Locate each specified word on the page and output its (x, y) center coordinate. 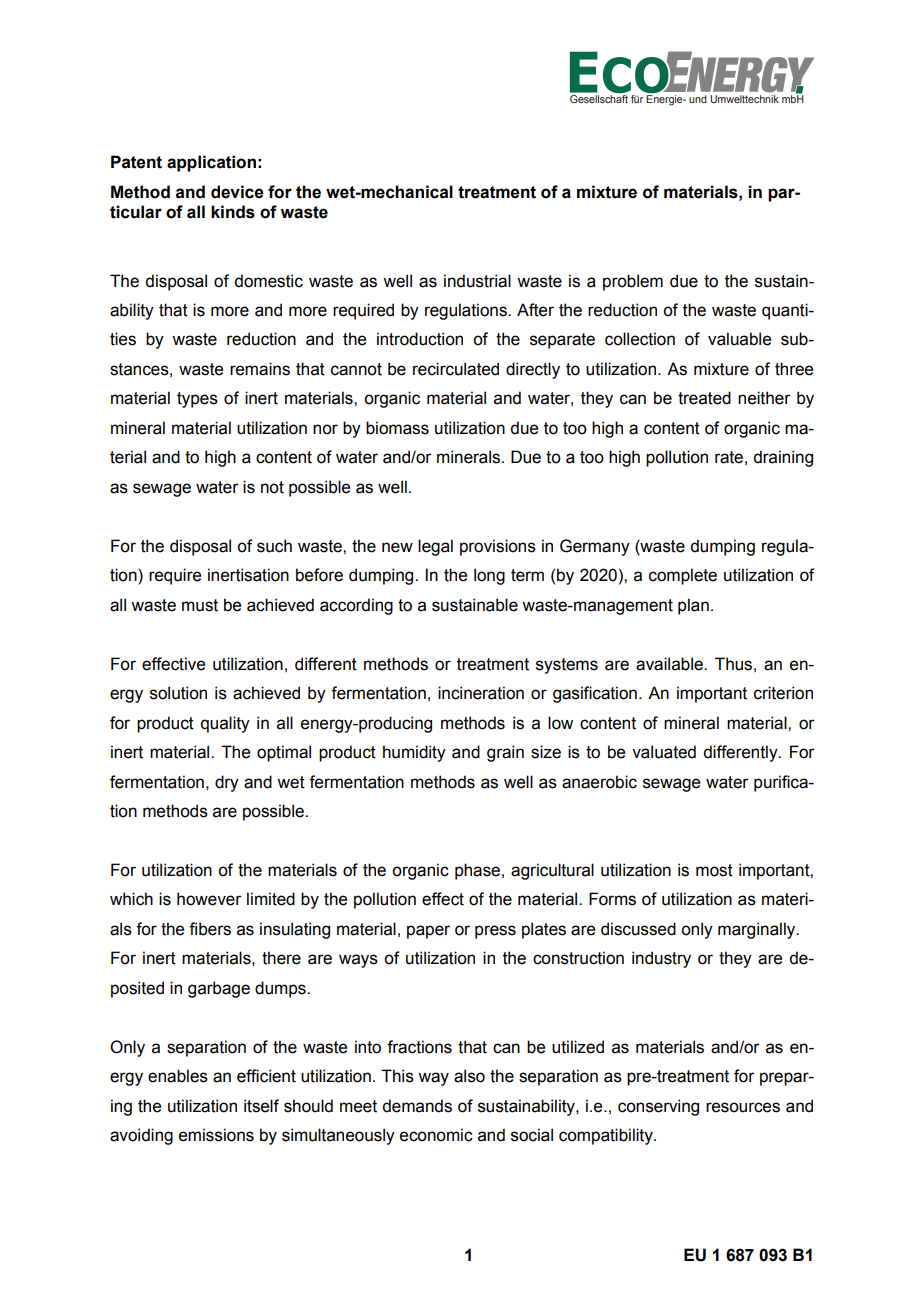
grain (505, 753)
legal (435, 547)
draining (783, 458)
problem (633, 282)
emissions (216, 1135)
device (237, 192)
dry (227, 783)
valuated (664, 752)
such (274, 546)
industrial (477, 281)
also (469, 1076)
